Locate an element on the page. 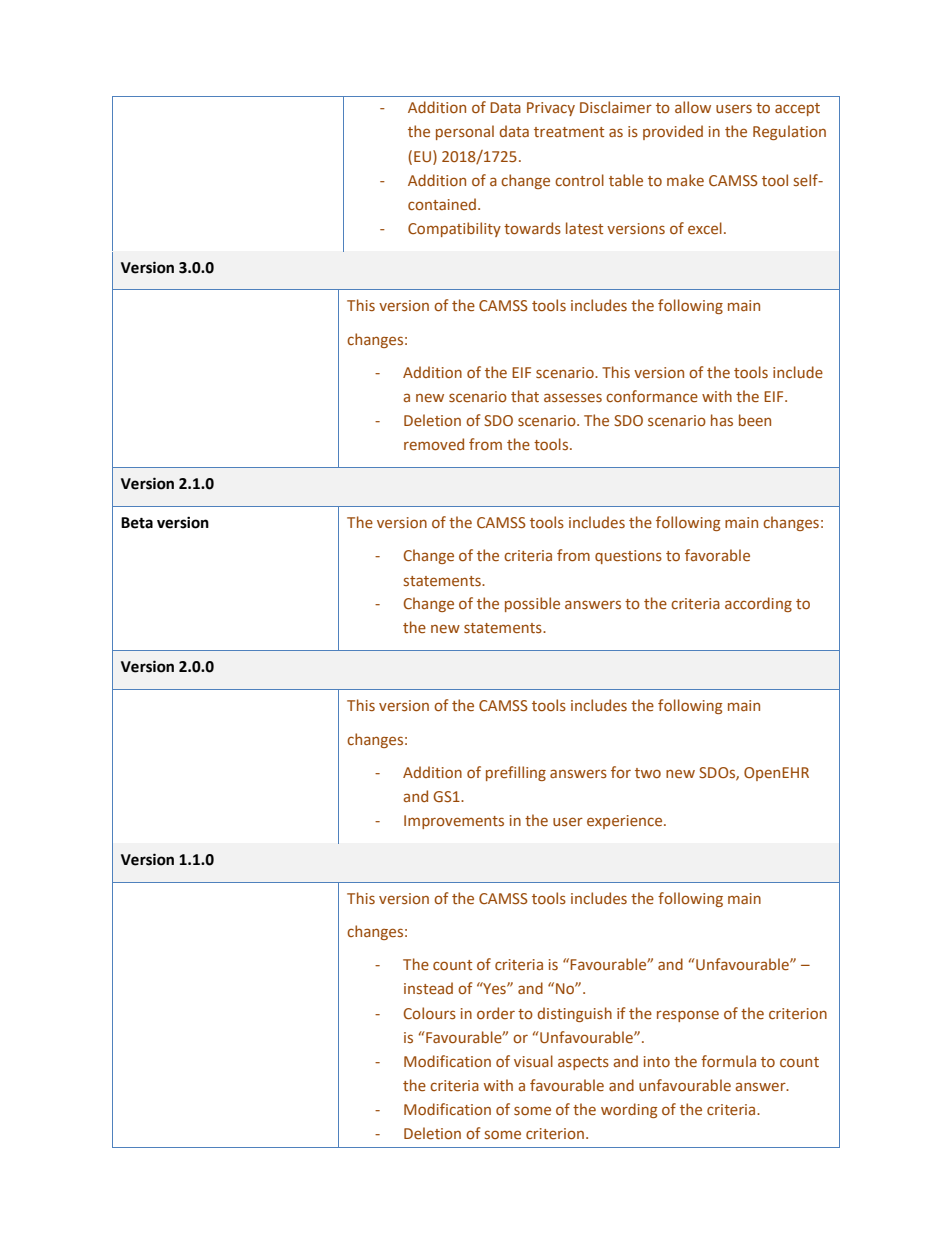 This document has height=1233, width=952. Colours is located at coordinates (430, 1013).
